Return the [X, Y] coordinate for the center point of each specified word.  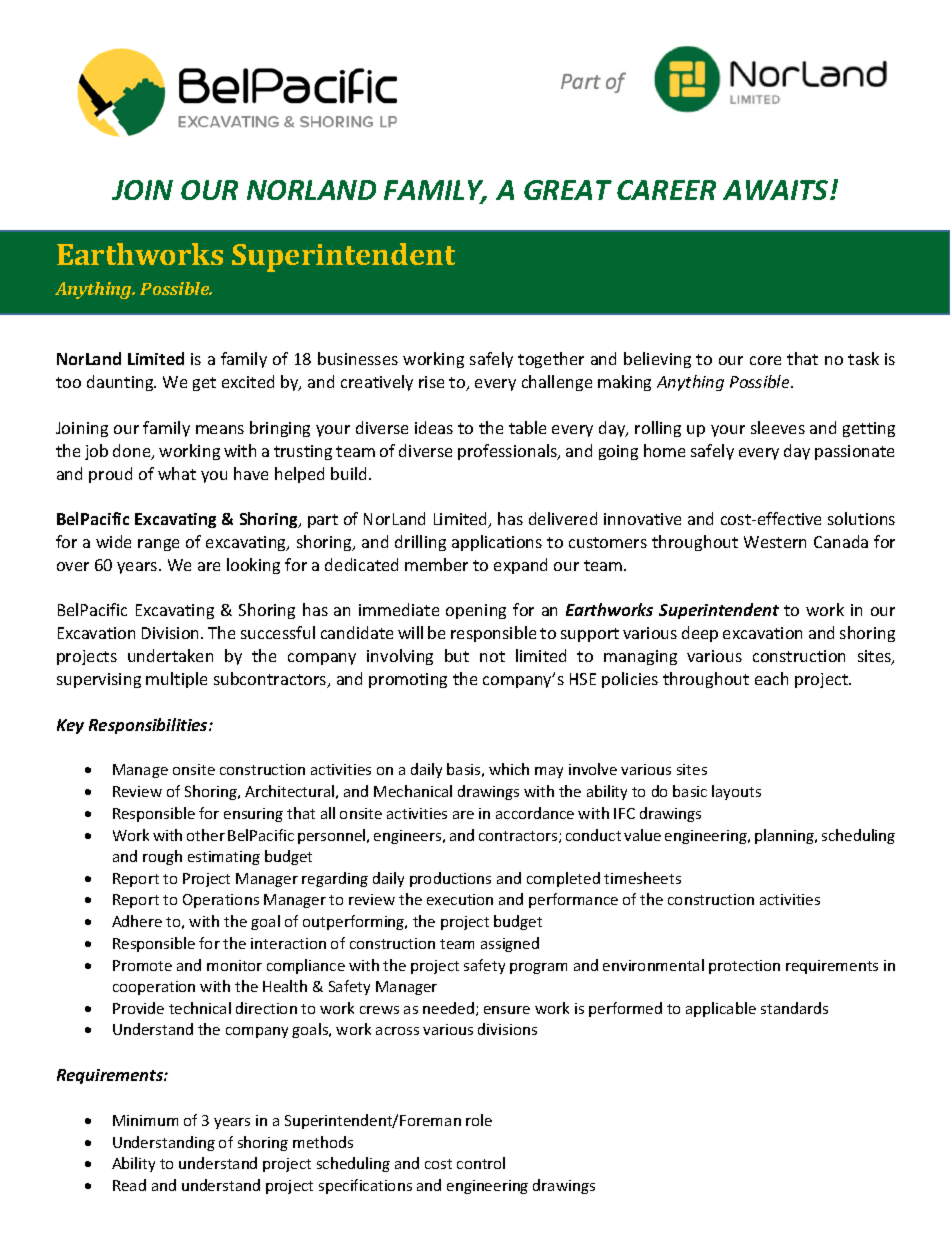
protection [744, 967]
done [133, 452]
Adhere [137, 921]
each [771, 678]
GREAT [568, 190]
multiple [176, 680]
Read [129, 1185]
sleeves [778, 427]
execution [460, 899]
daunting [121, 383]
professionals [508, 452]
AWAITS [777, 190]
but [457, 655]
